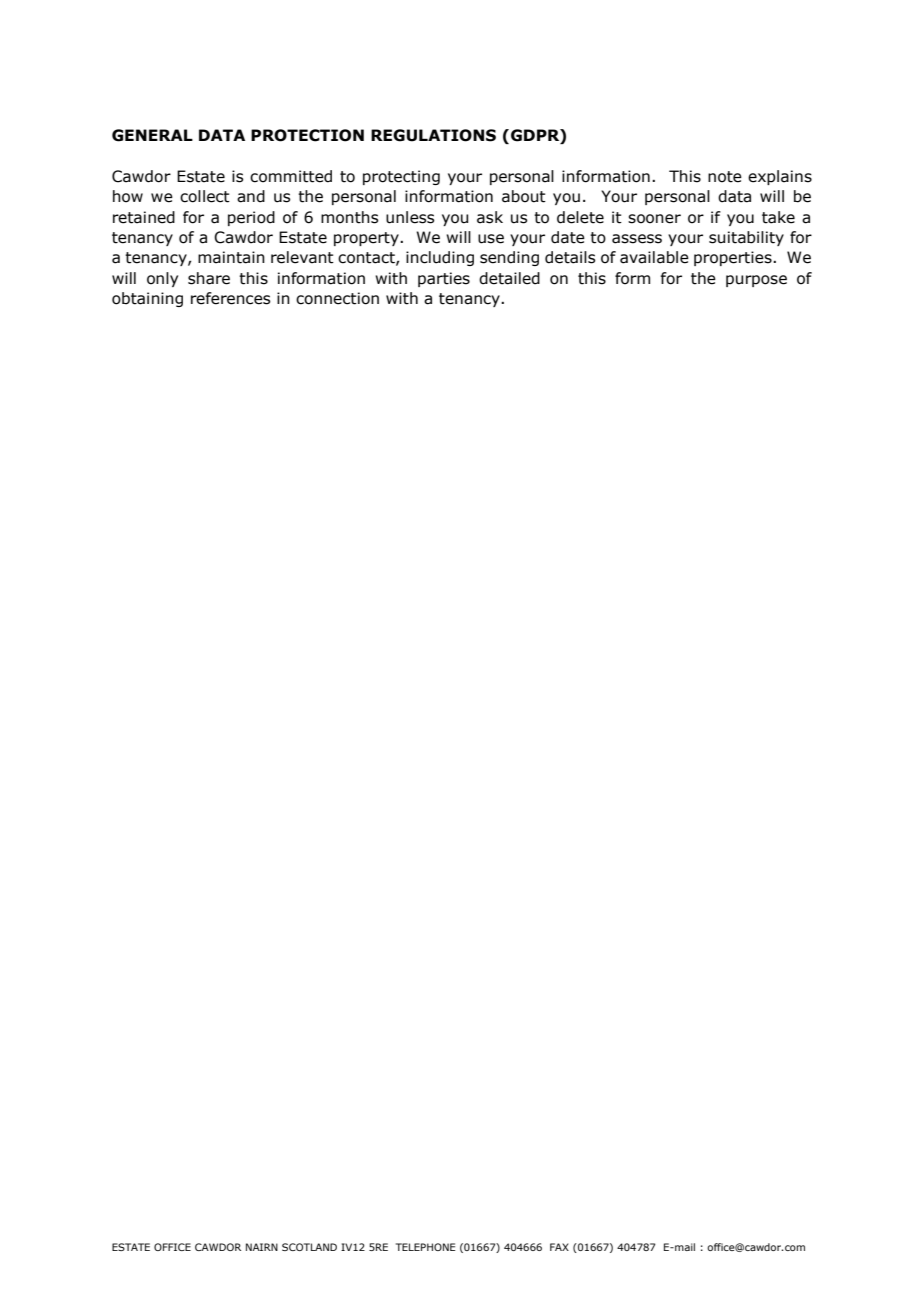 Image resolution: width=924 pixels, height=1308 pixels. Describe the element at coordinates (559, 1247) in the page. I see `FAX` at that location.
